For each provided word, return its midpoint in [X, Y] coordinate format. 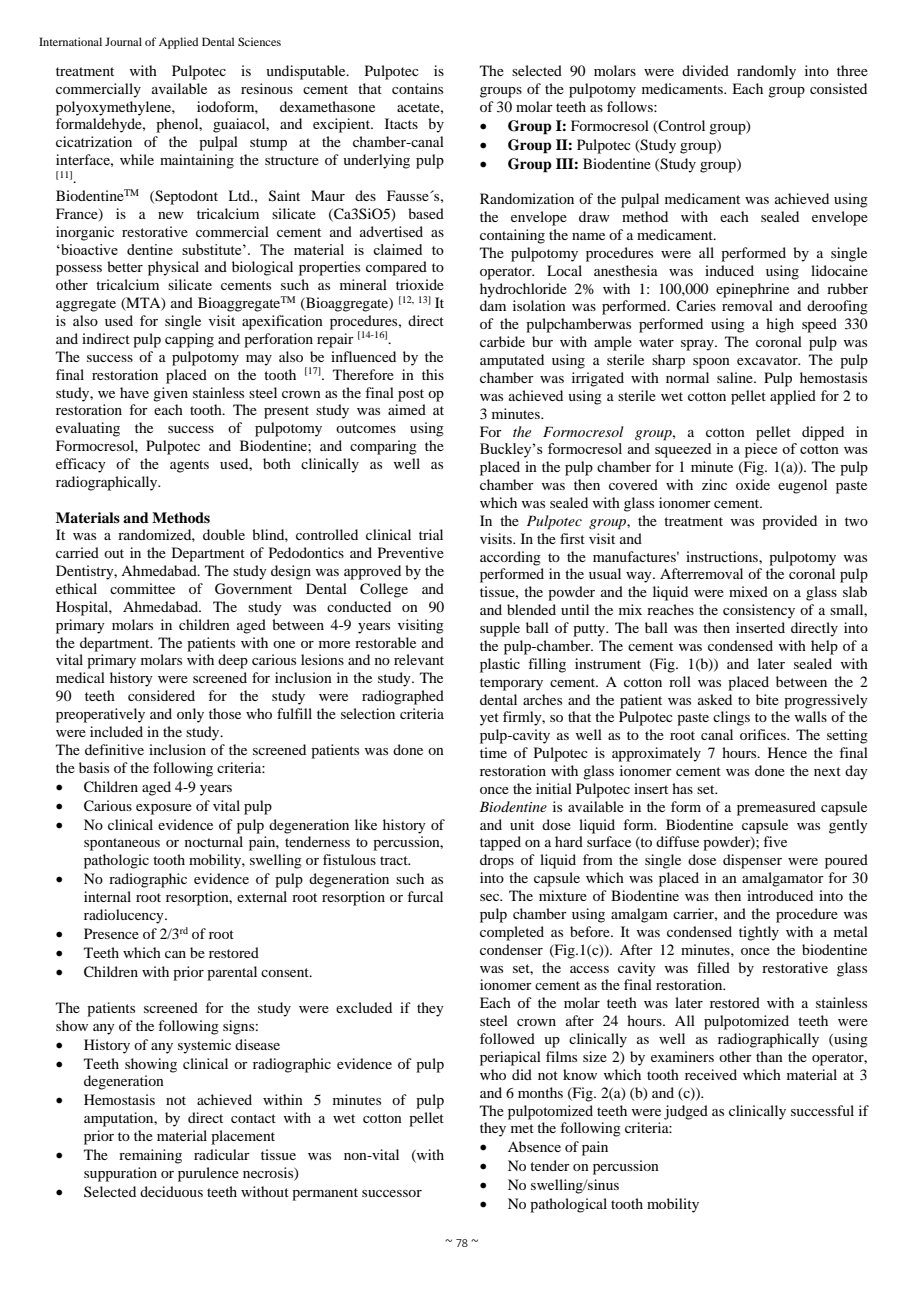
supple [500, 629]
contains [417, 88]
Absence [534, 1146]
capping [189, 340]
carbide [502, 341]
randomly [766, 72]
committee [142, 588]
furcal [425, 896]
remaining [150, 1156]
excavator [768, 360]
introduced [780, 895]
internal [107, 896]
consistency [759, 611]
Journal [123, 41]
